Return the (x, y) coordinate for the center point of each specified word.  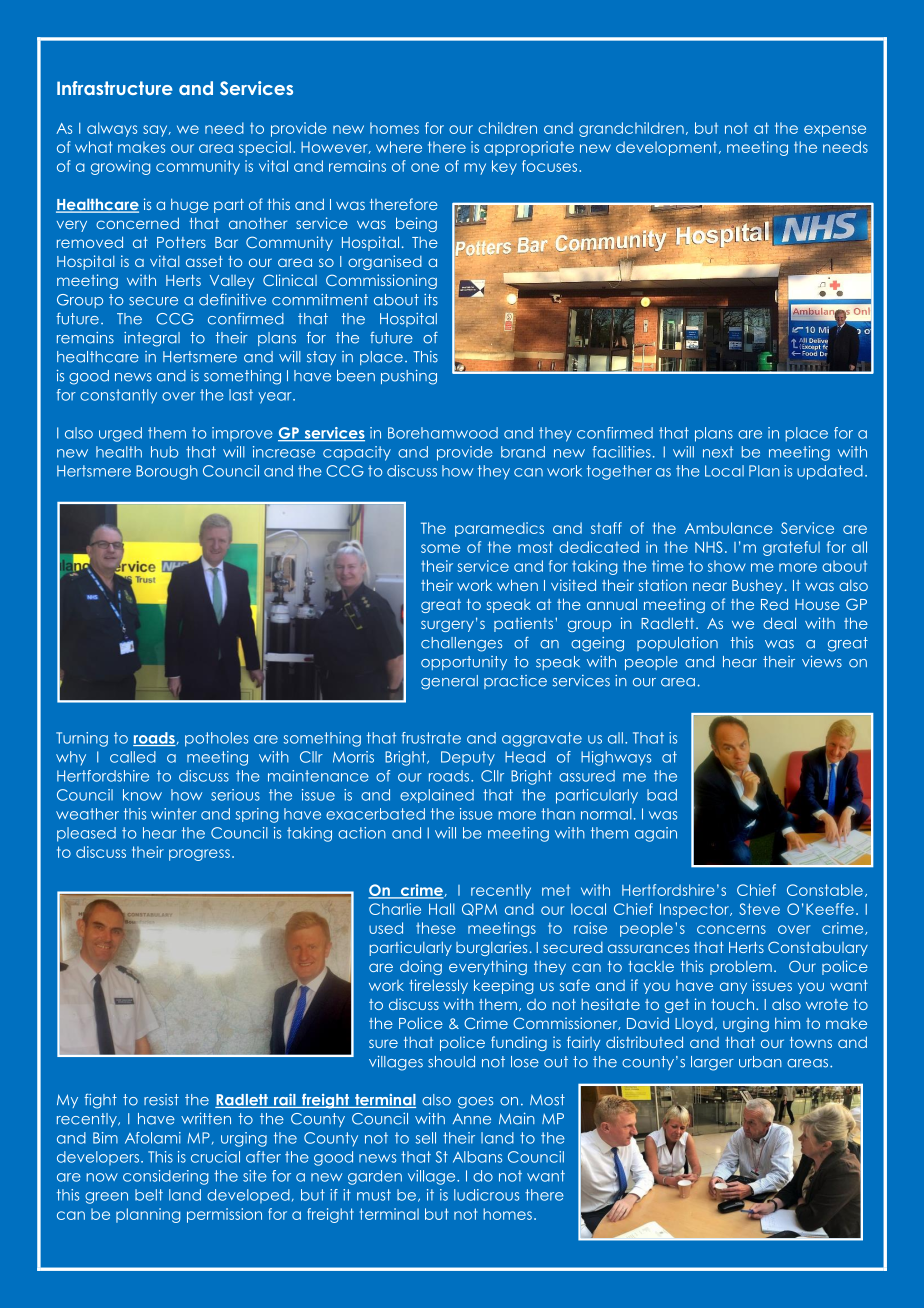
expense (835, 131)
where (399, 147)
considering (165, 1177)
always (112, 129)
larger (712, 1063)
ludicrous (486, 1195)
